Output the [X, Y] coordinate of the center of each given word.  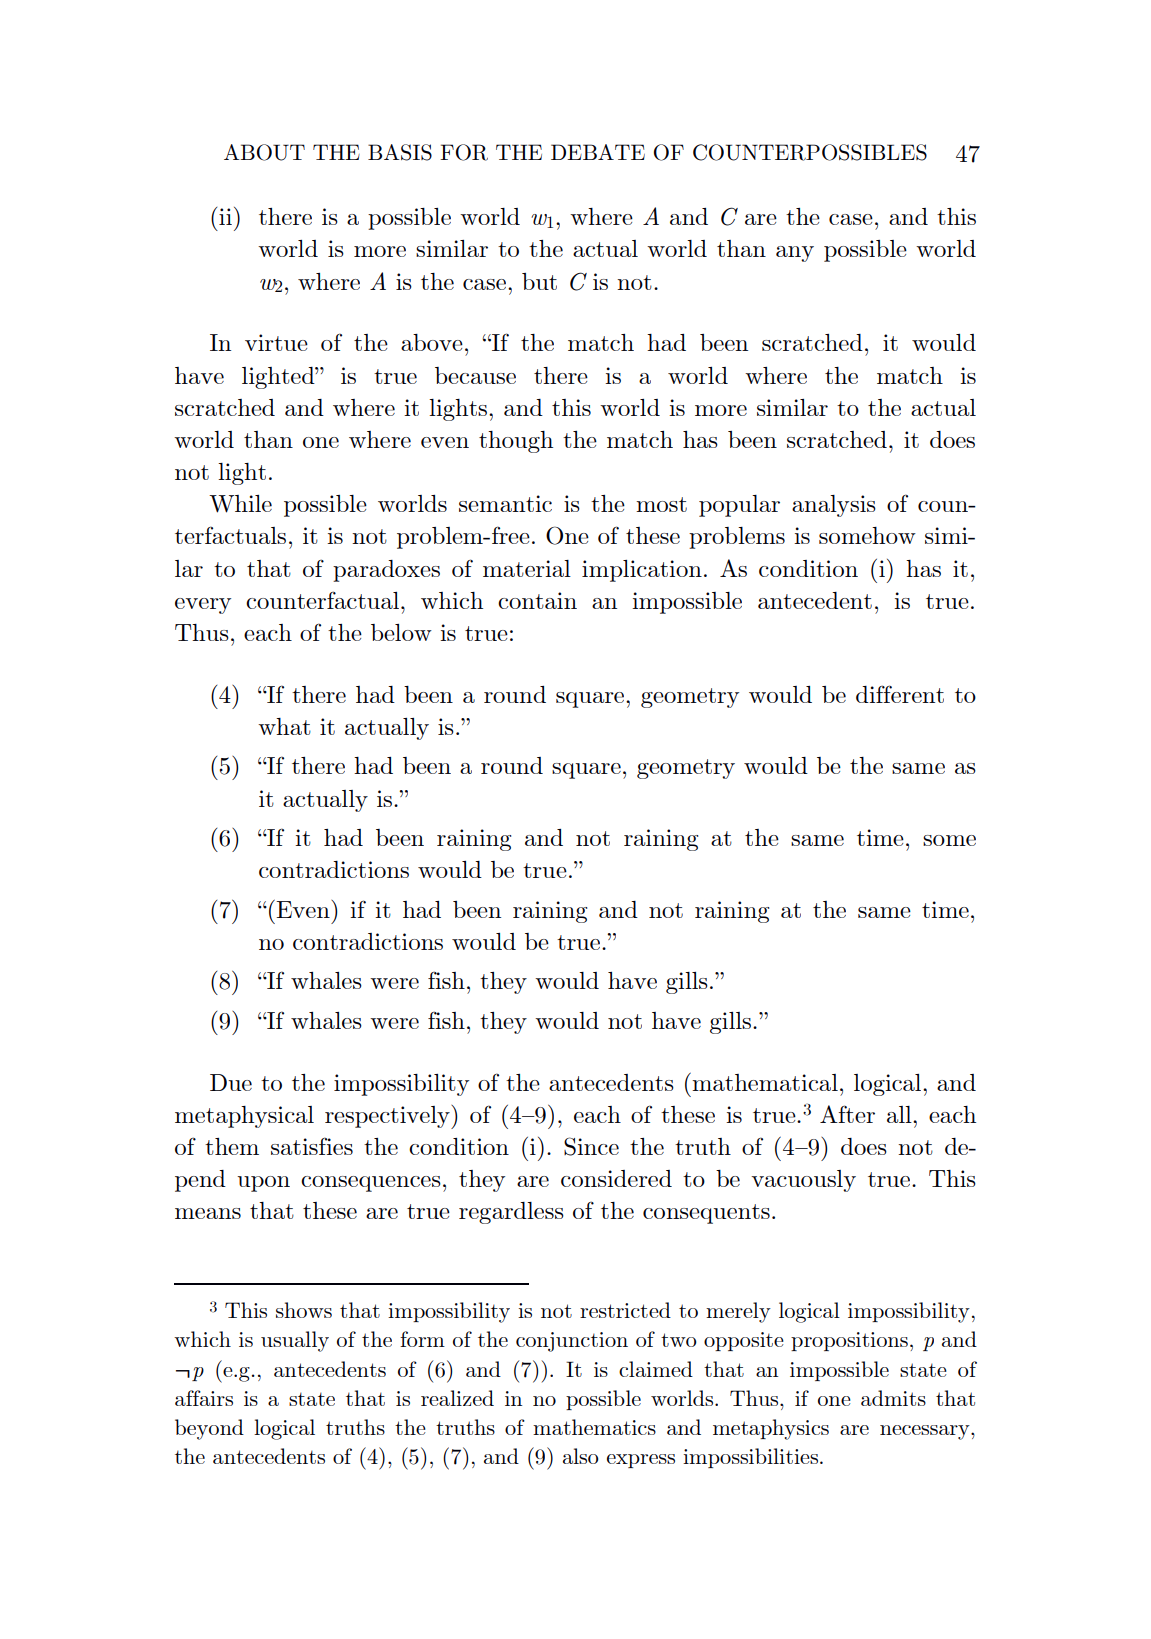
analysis [834, 506]
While [240, 504]
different [900, 694]
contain [537, 600]
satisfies [312, 1146]
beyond [209, 1429]
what [284, 726]
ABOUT [264, 152]
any [795, 254]
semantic [505, 503]
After [847, 1114]
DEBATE [598, 152]
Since [591, 1146]
